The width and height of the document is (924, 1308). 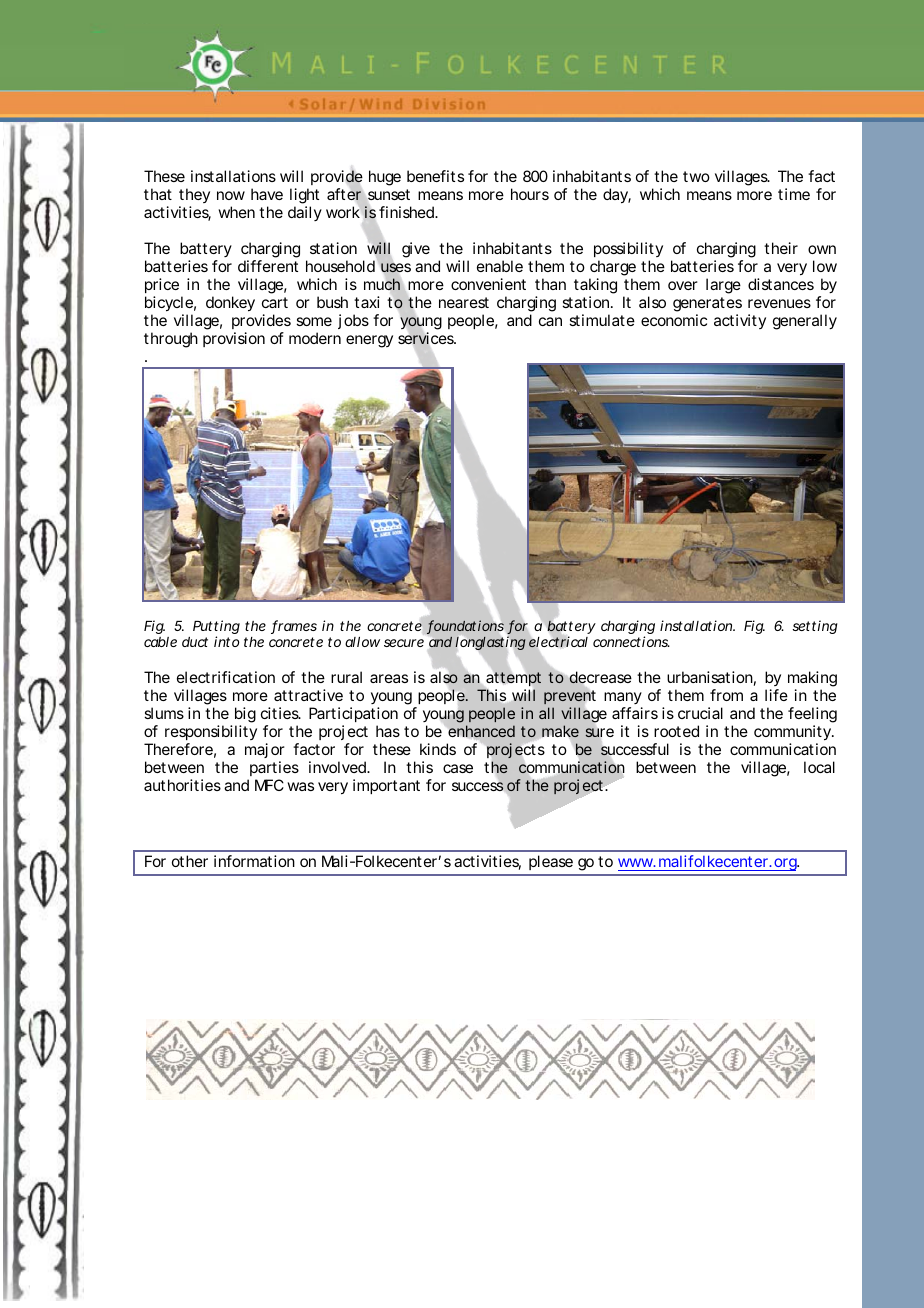 I want to click on now, so click(x=231, y=195).
